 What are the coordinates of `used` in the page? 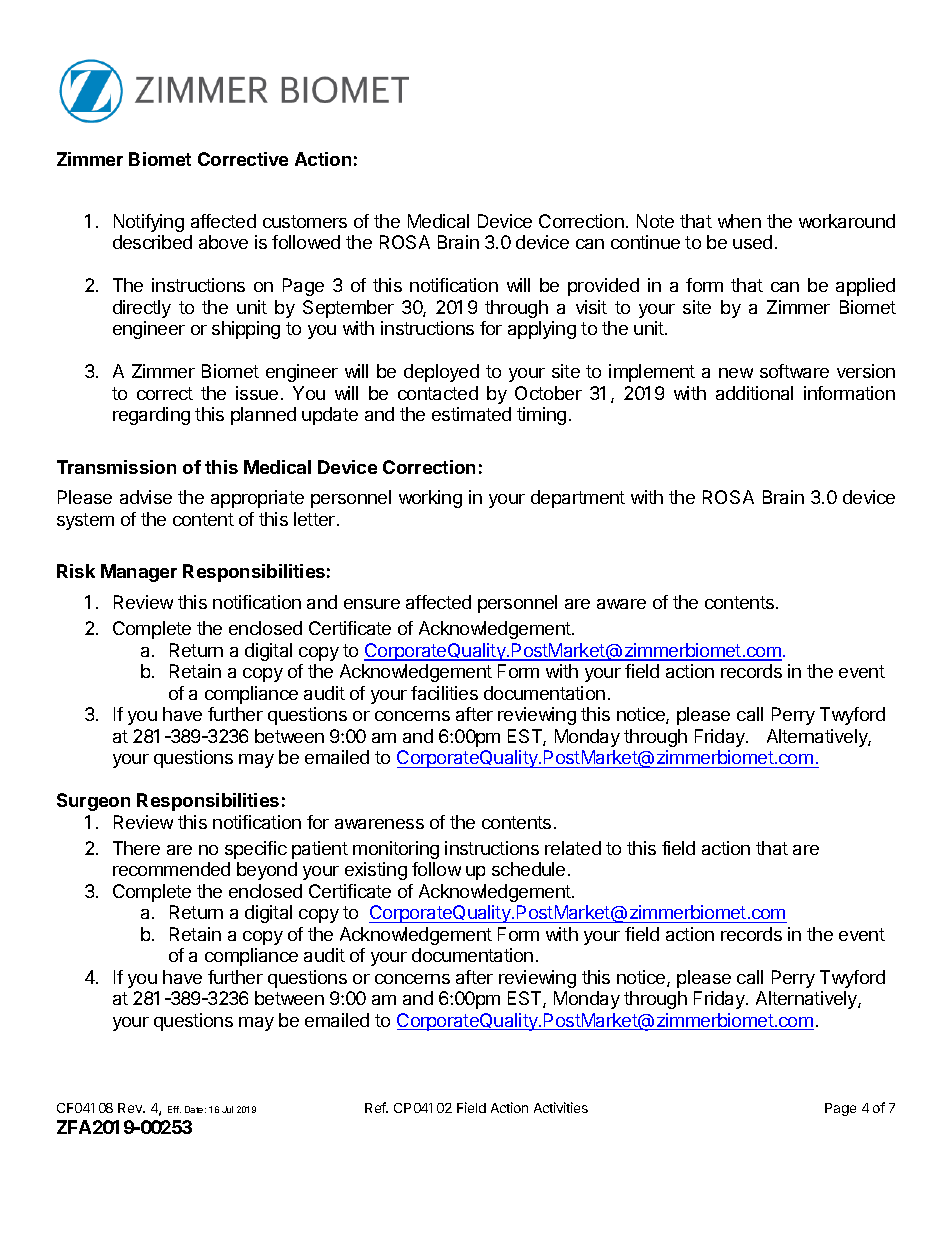 It's located at (752, 242).
